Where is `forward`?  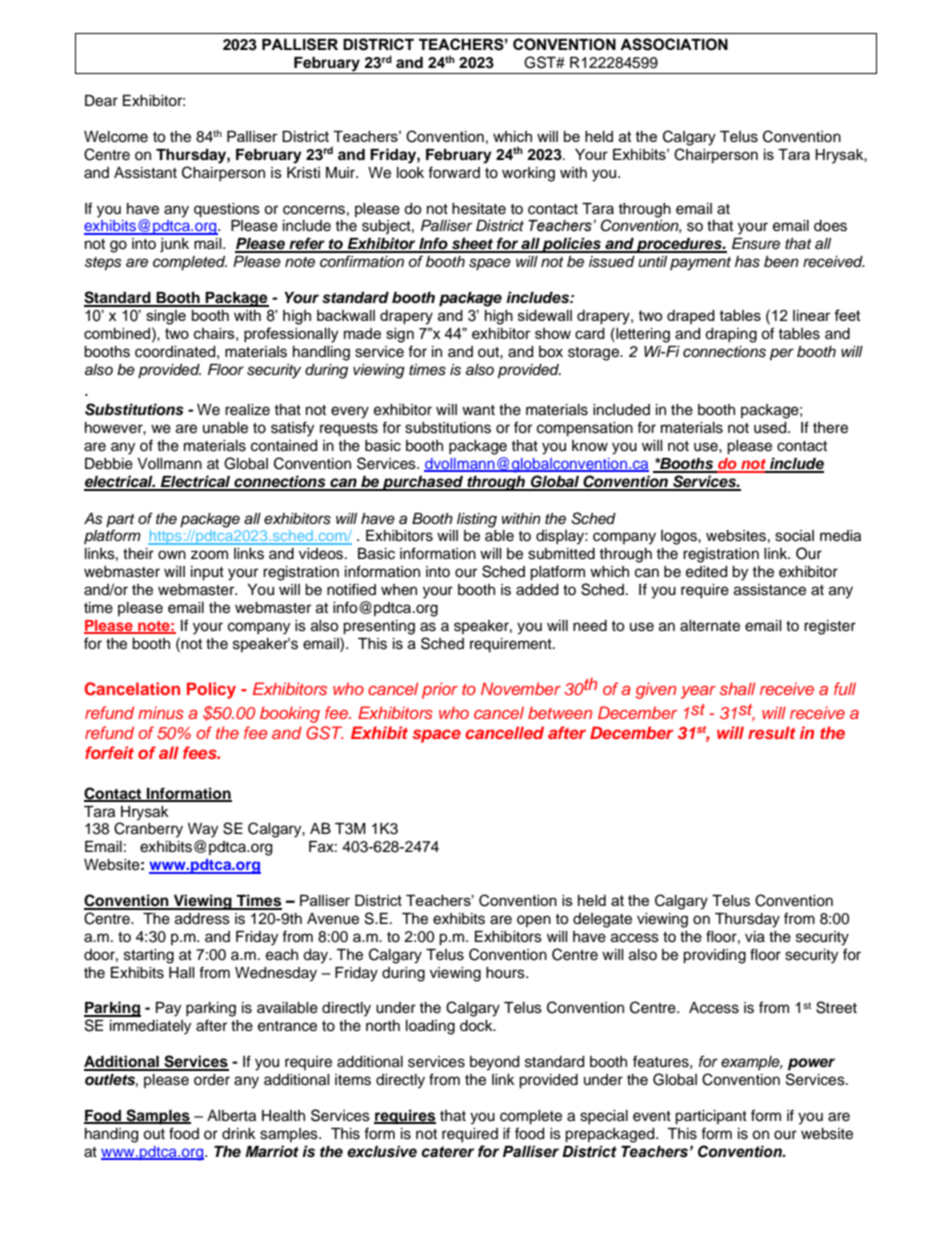
forward is located at coordinates (454, 172).
